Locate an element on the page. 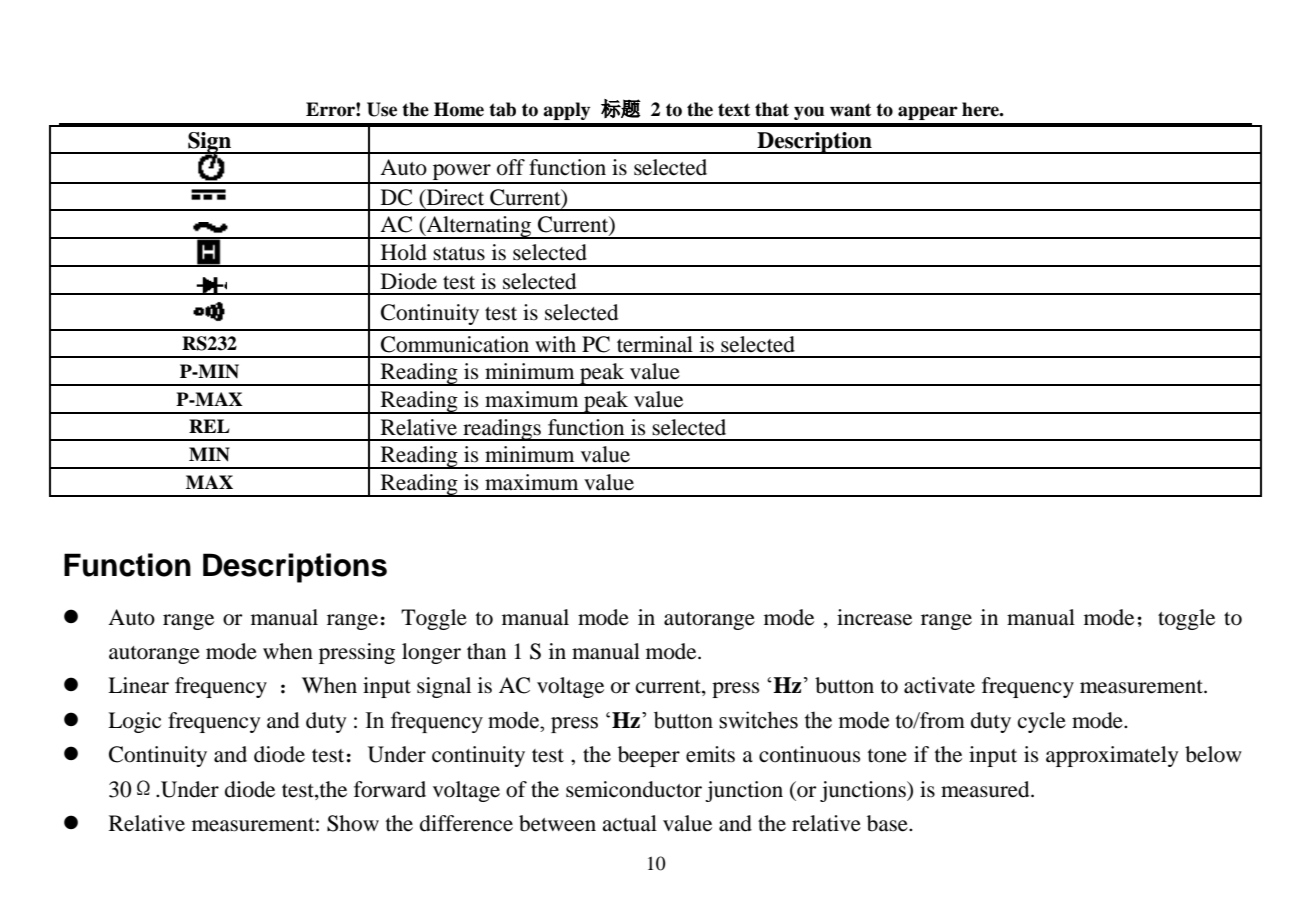  Communication is located at coordinates (455, 344).
